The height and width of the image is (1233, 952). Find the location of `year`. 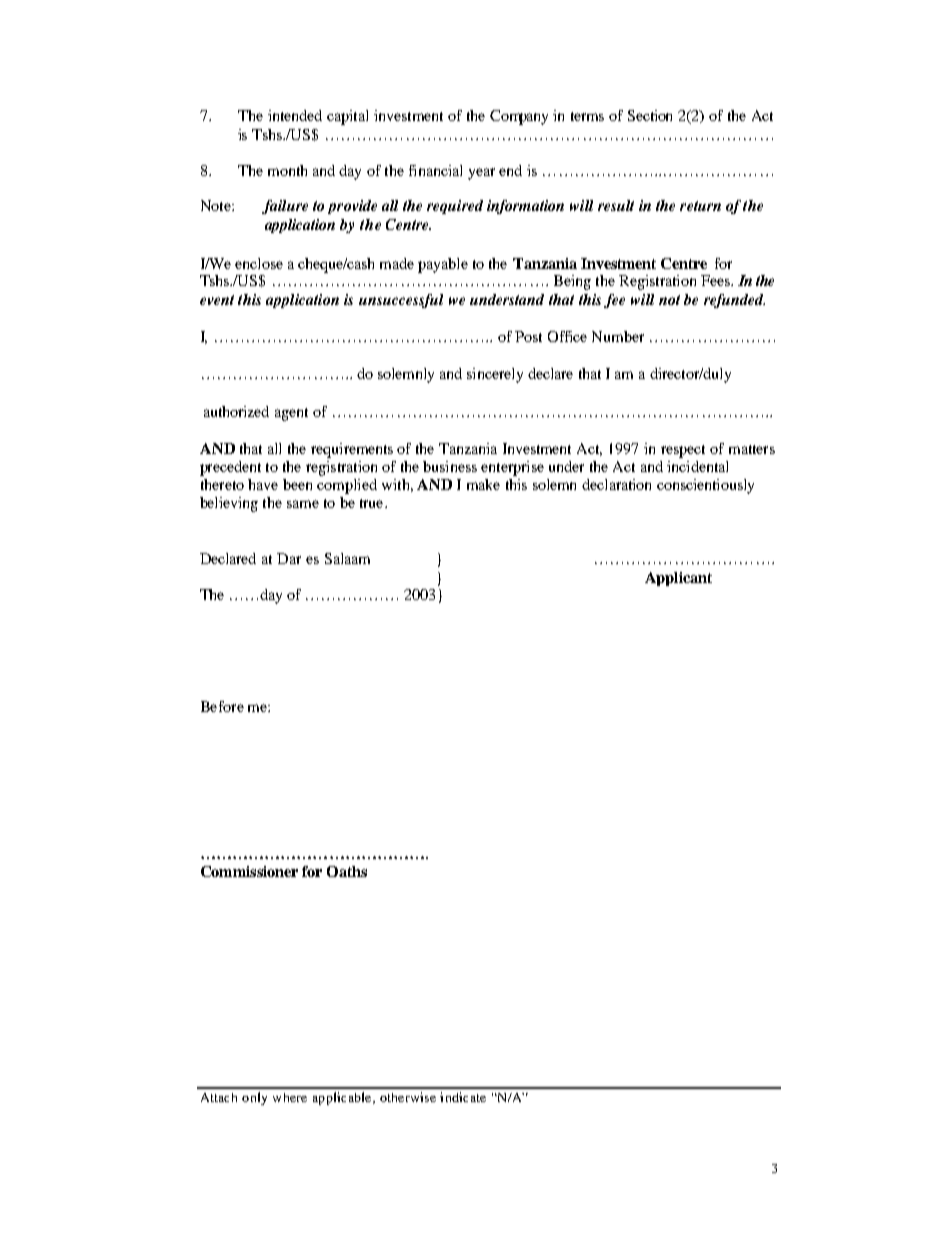

year is located at coordinates (481, 174).
